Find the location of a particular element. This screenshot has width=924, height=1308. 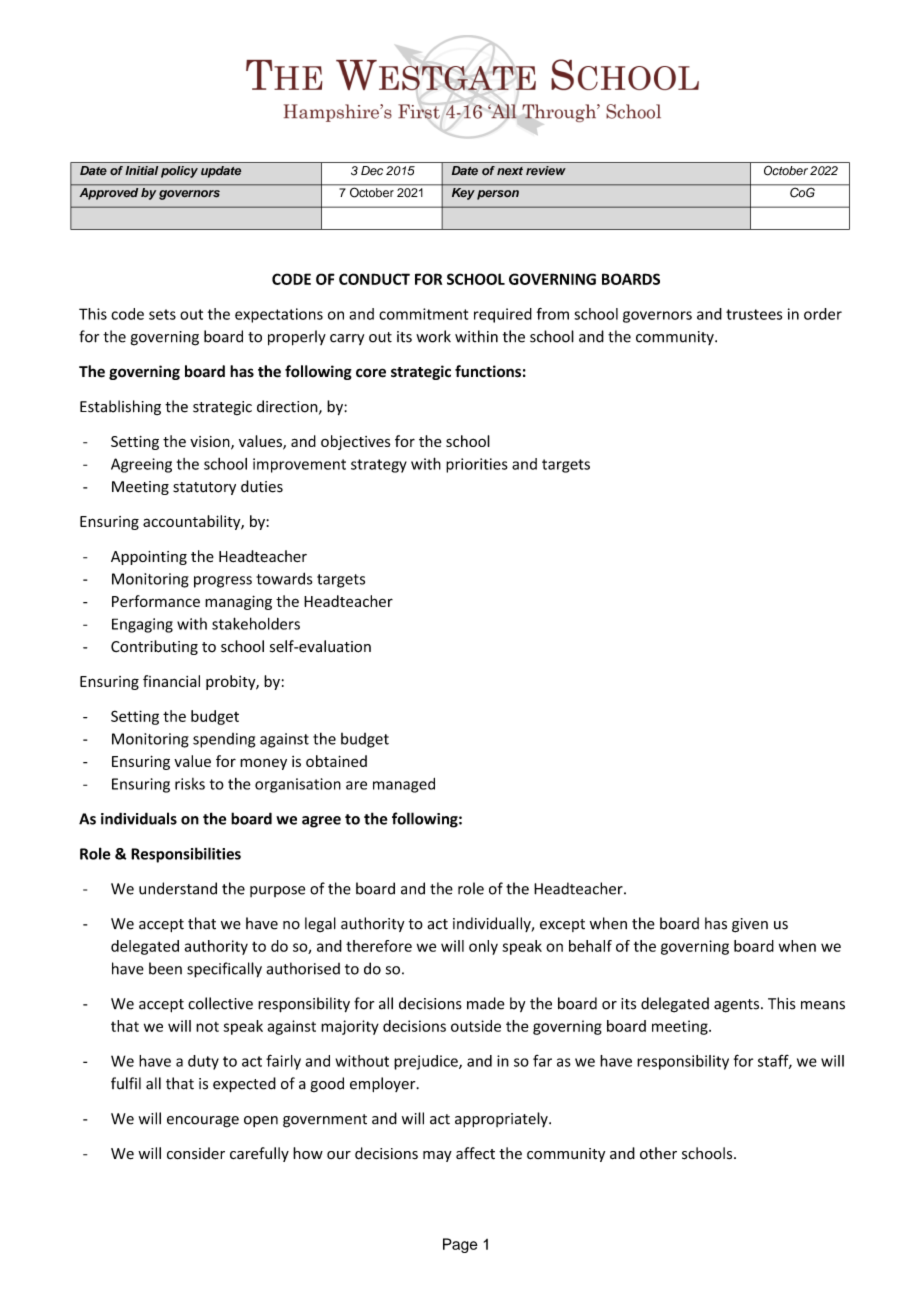

trustees is located at coordinates (754, 314).
